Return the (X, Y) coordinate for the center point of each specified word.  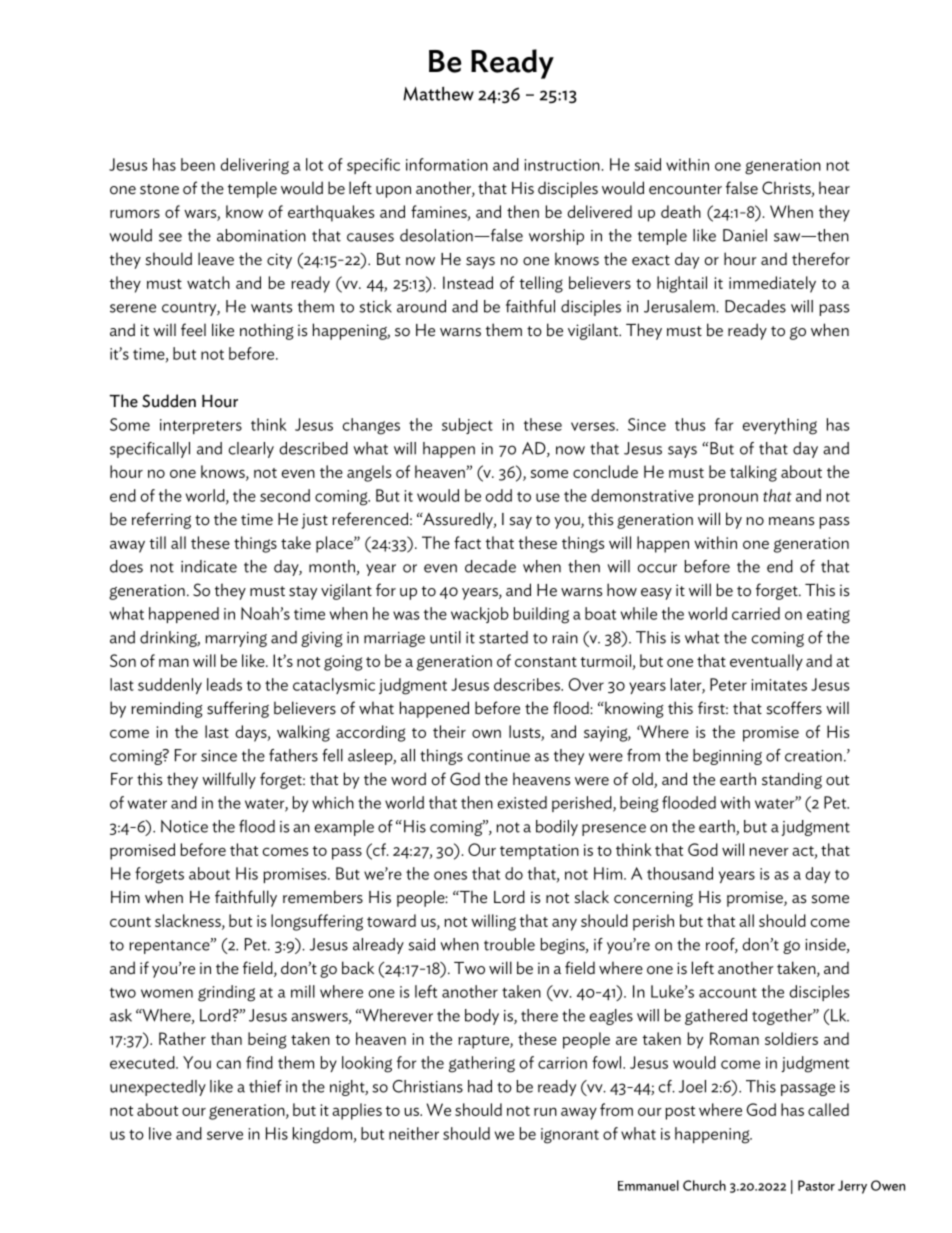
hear (834, 188)
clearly (251, 450)
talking (753, 473)
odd (499, 495)
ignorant (570, 1136)
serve (225, 1135)
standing (792, 780)
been (198, 164)
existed (522, 802)
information (447, 164)
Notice (184, 826)
